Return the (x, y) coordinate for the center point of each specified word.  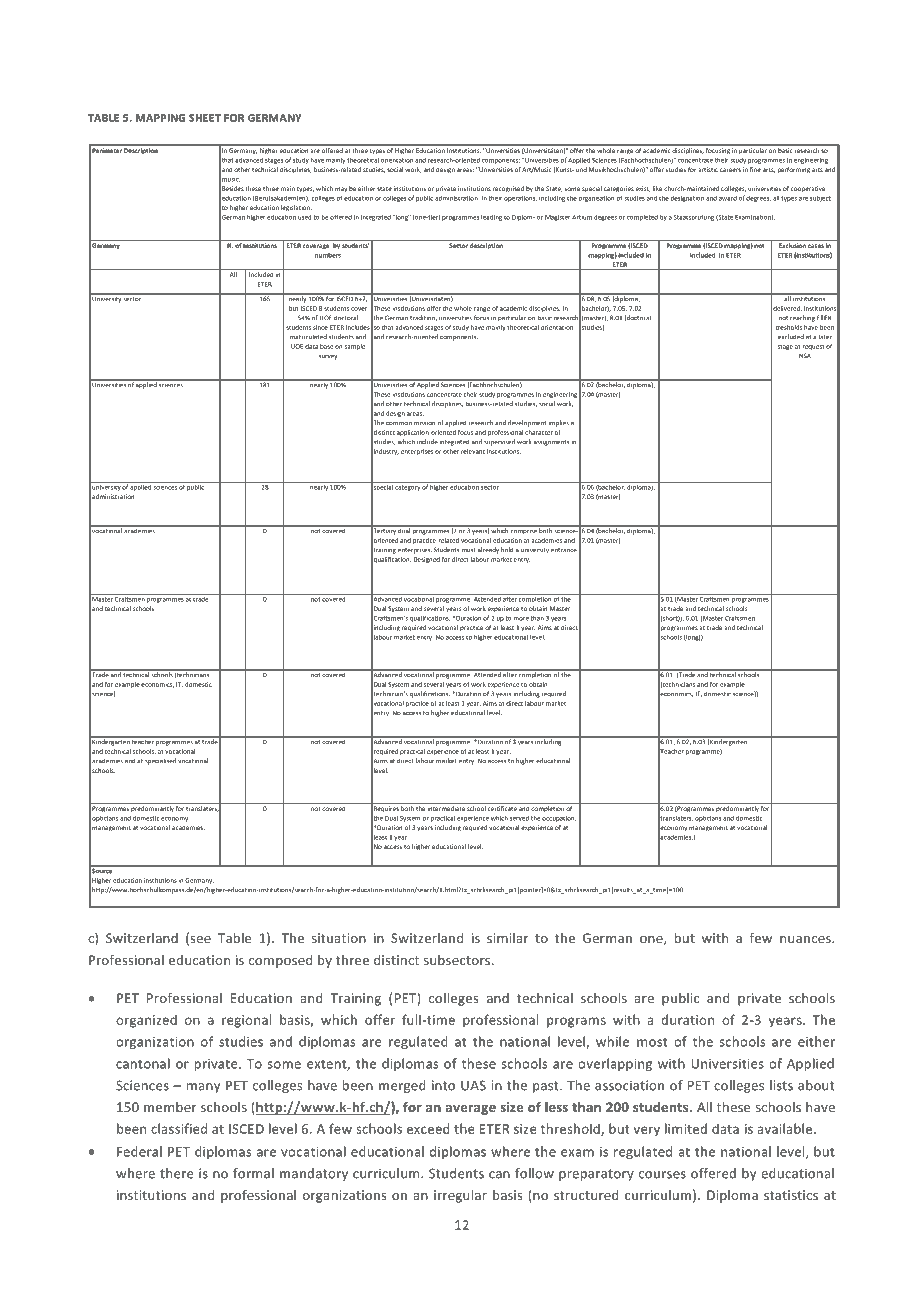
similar (507, 938)
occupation (559, 819)
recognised (508, 189)
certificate (502, 808)
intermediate (446, 808)
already (488, 550)
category (408, 488)
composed (280, 961)
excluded (791, 337)
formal (253, 1173)
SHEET (205, 118)
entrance (564, 550)
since (320, 327)
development (527, 423)
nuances (806, 939)
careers (730, 170)
